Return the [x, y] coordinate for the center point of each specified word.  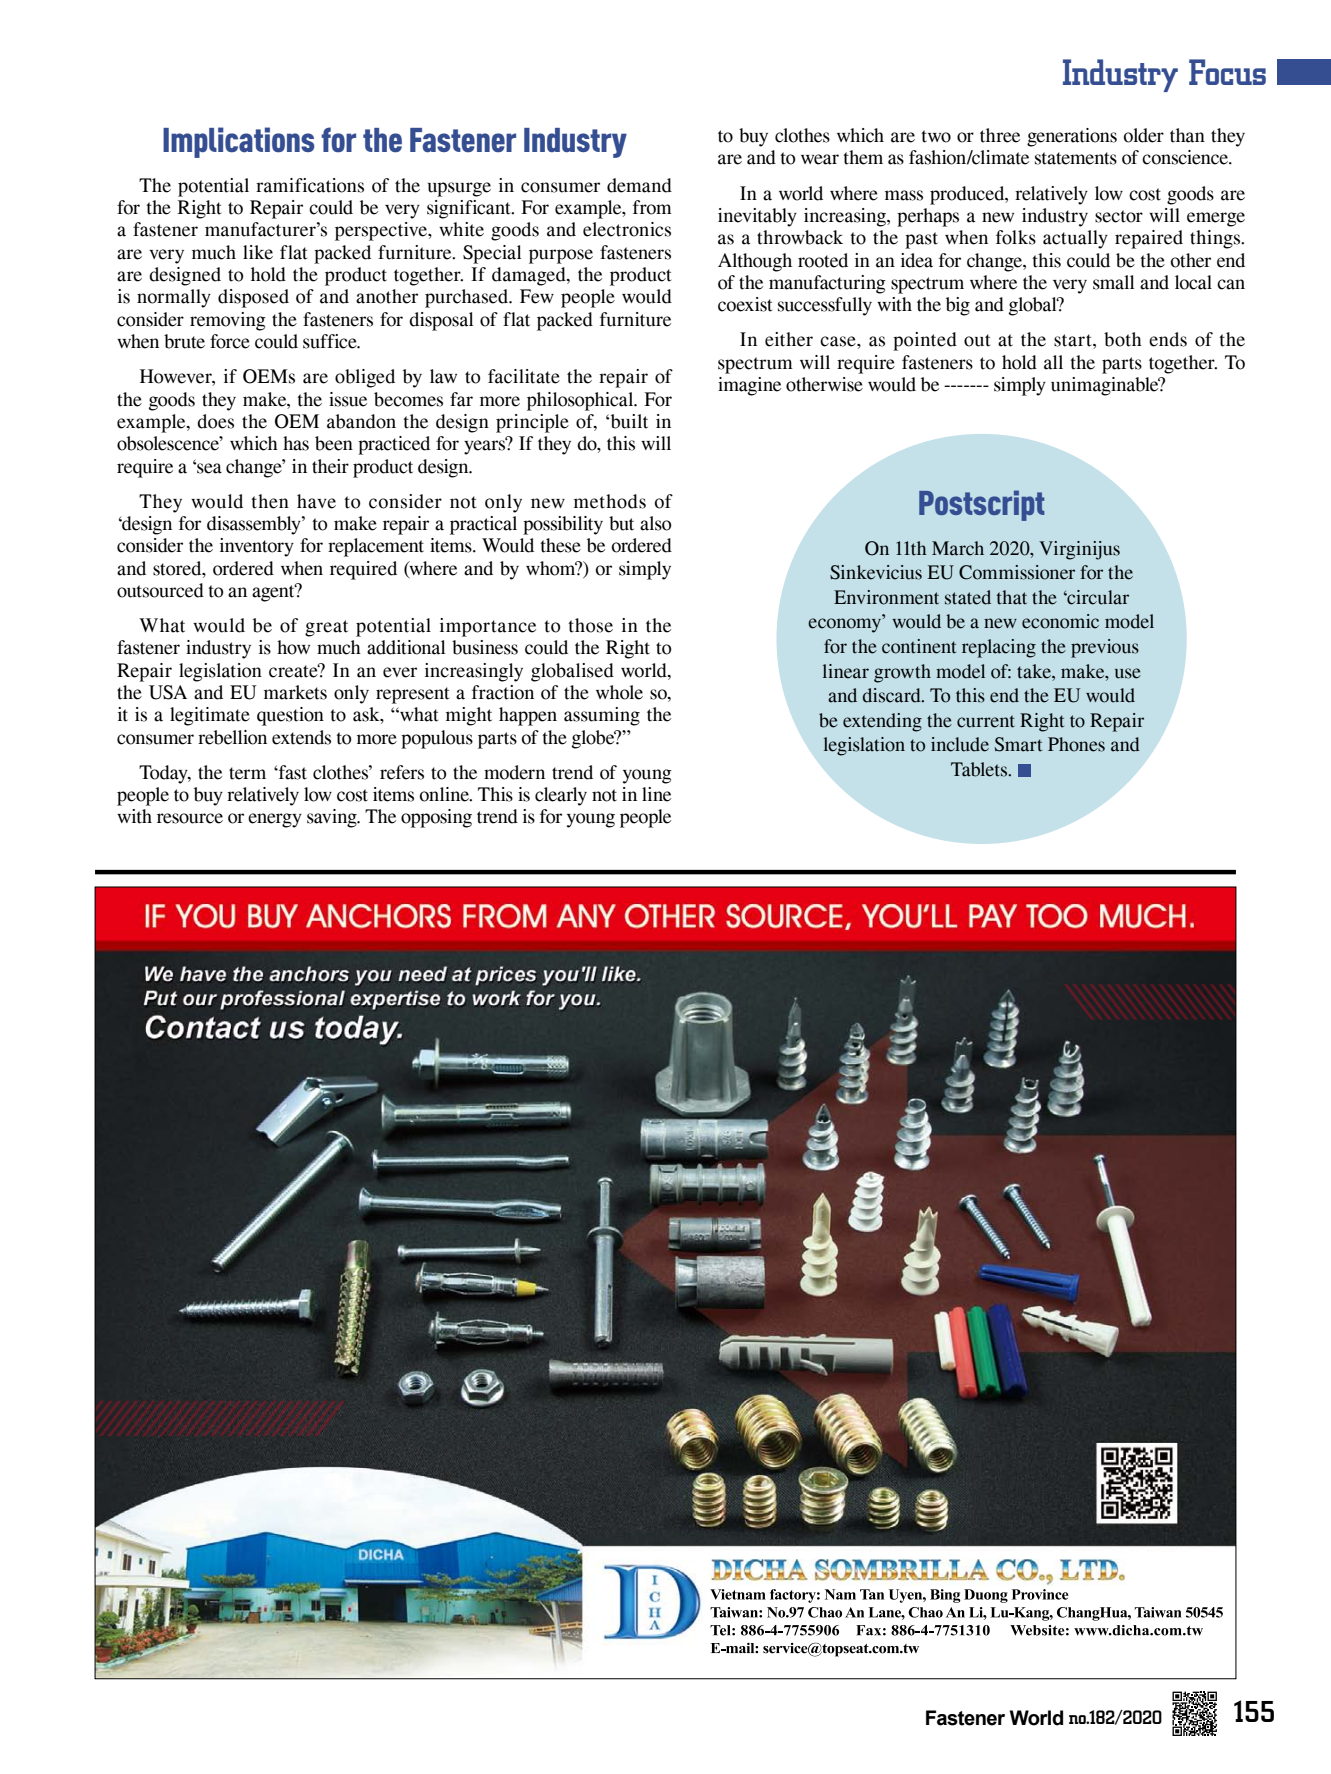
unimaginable [1106, 386]
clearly [561, 796]
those [590, 625]
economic [1060, 621]
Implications [239, 142]
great [326, 628]
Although [755, 262]
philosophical [581, 401]
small [1113, 282]
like [258, 252]
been [334, 443]
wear [820, 159]
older [1143, 135]
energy [275, 820]
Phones [1076, 744]
